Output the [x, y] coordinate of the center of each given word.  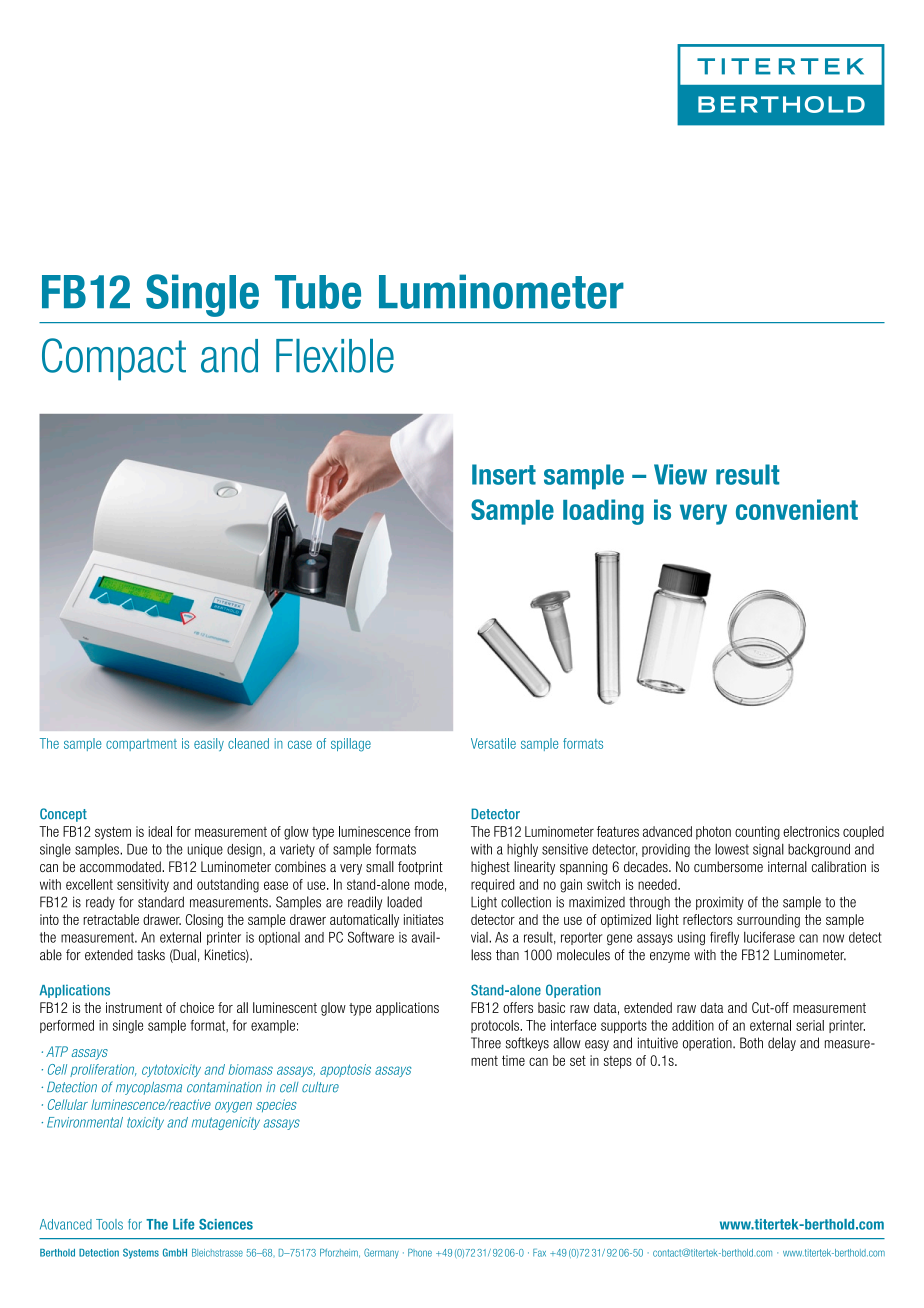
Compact [114, 359]
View [680, 474]
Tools [109, 1224]
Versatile [493, 743]
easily [209, 744]
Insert [504, 474]
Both [751, 1043]
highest [490, 868]
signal [768, 850]
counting [757, 833]
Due [137, 849]
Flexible [335, 356]
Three [486, 1043]
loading [603, 512]
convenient [797, 509]
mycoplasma [149, 1088]
